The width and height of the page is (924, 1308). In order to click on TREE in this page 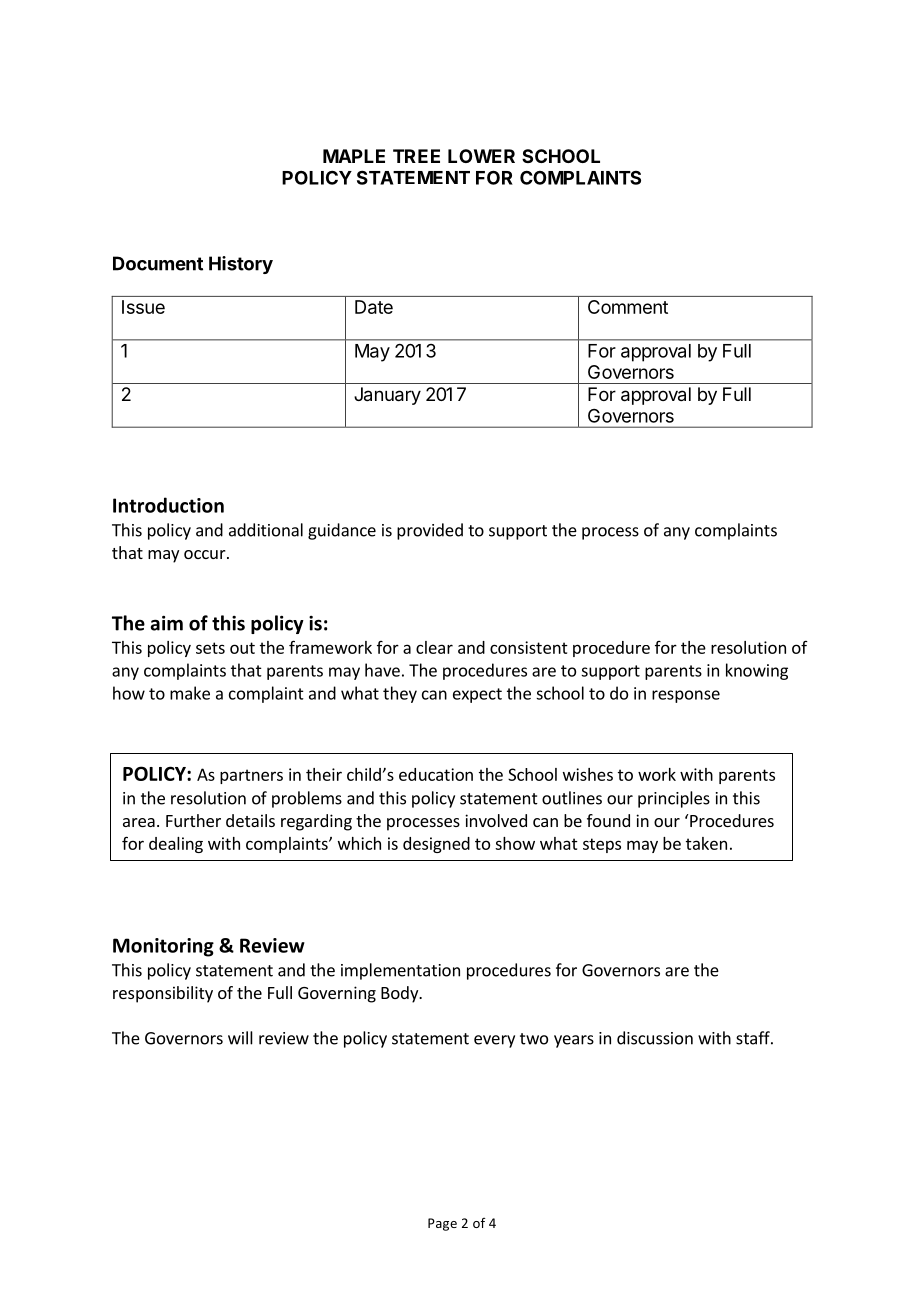, I will do `click(416, 156)`.
